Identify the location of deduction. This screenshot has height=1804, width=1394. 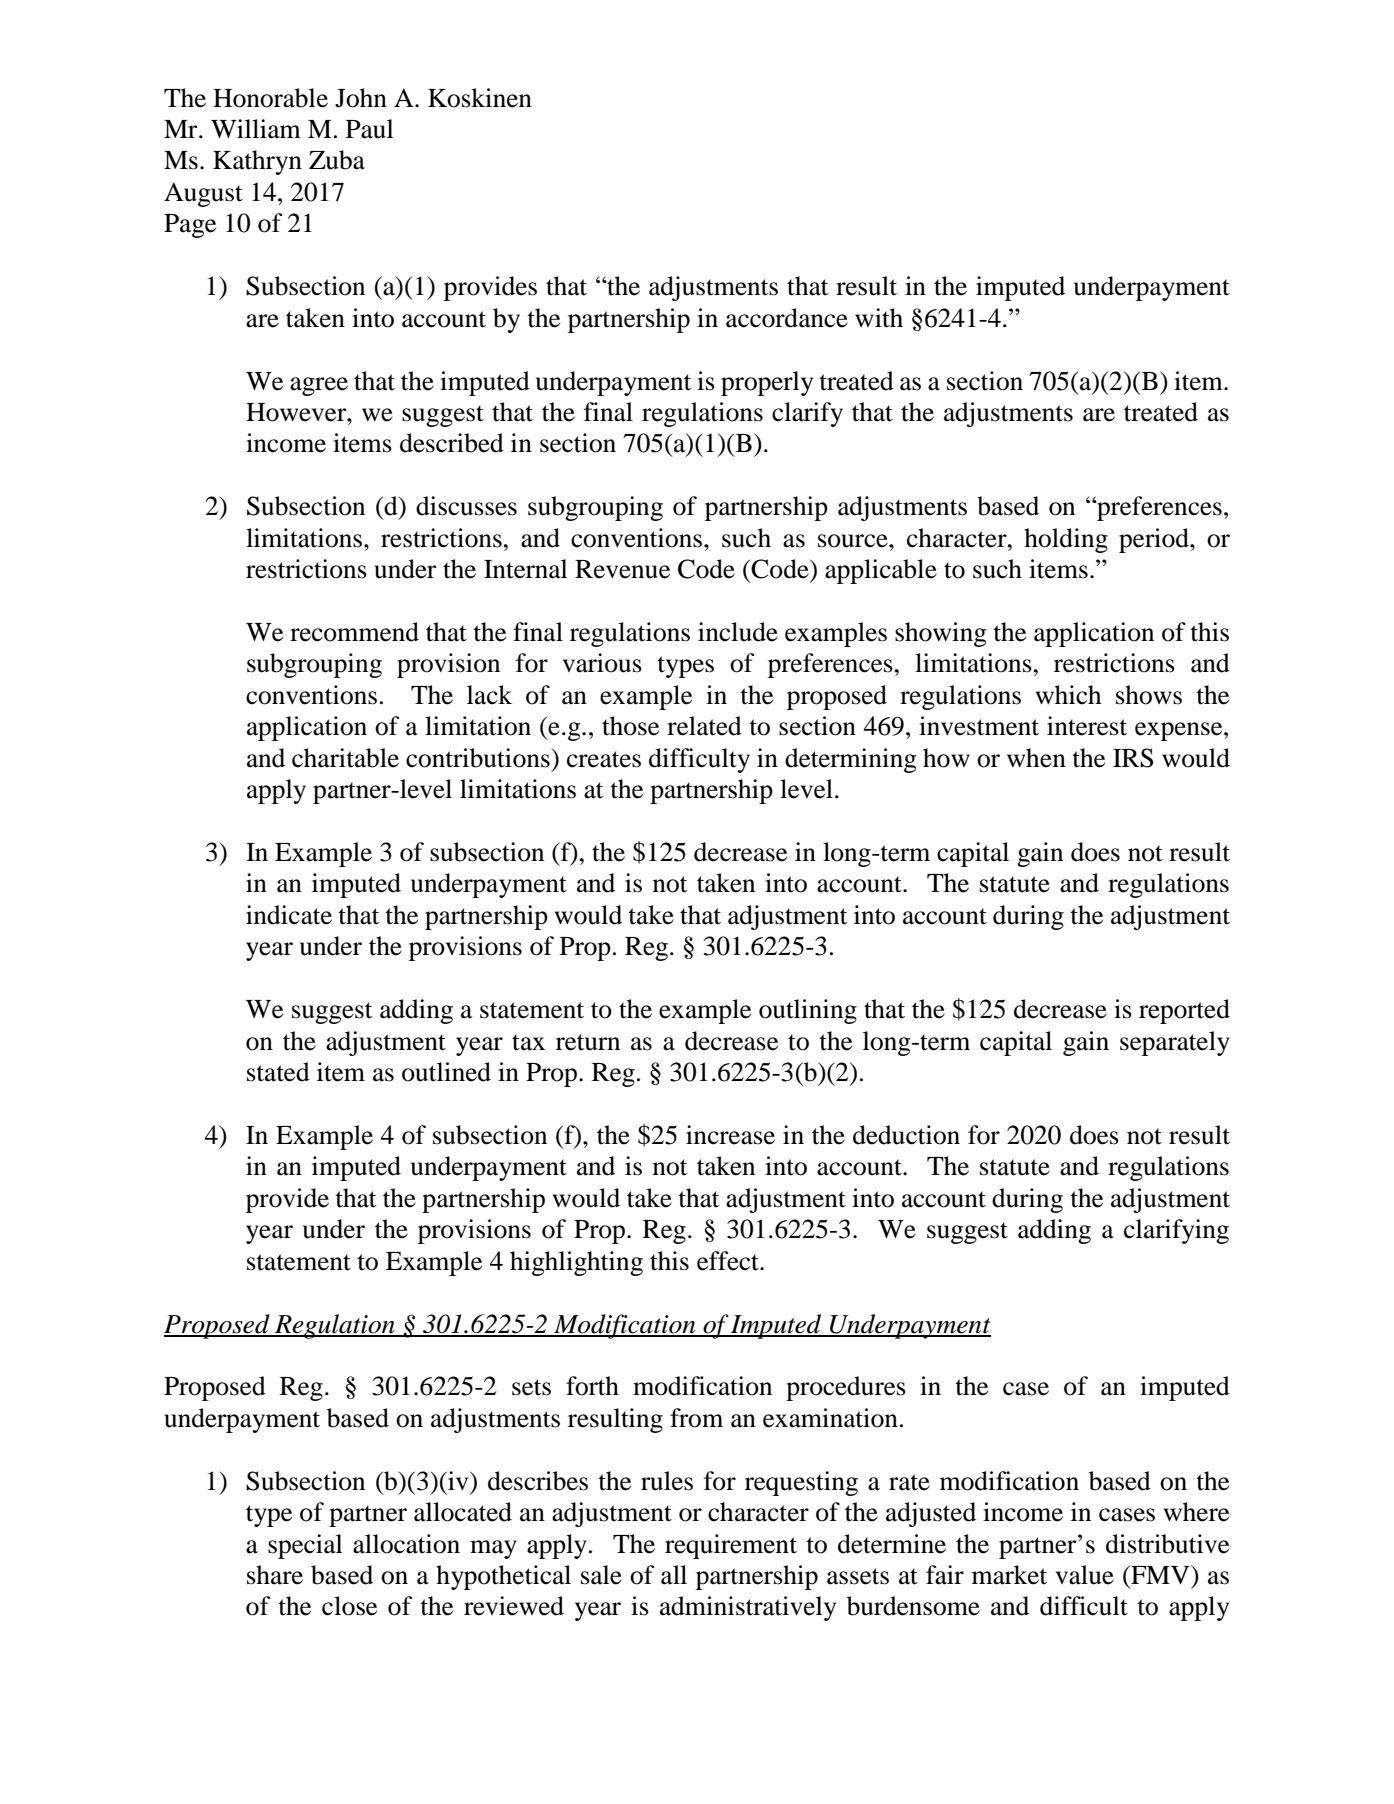
(906, 1135).
